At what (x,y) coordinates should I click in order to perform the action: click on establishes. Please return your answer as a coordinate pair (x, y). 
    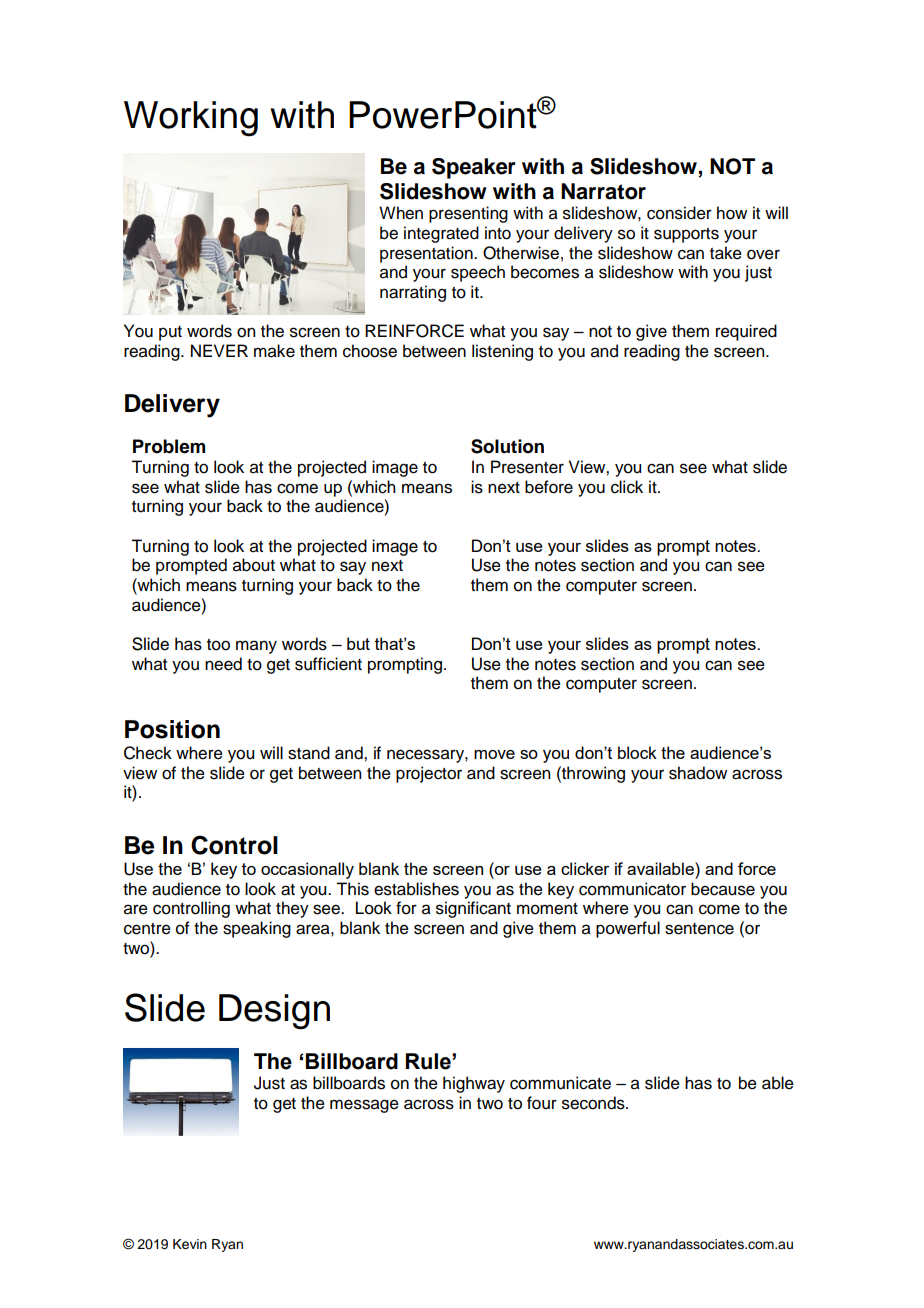
    Looking at the image, I should click on (416, 889).
